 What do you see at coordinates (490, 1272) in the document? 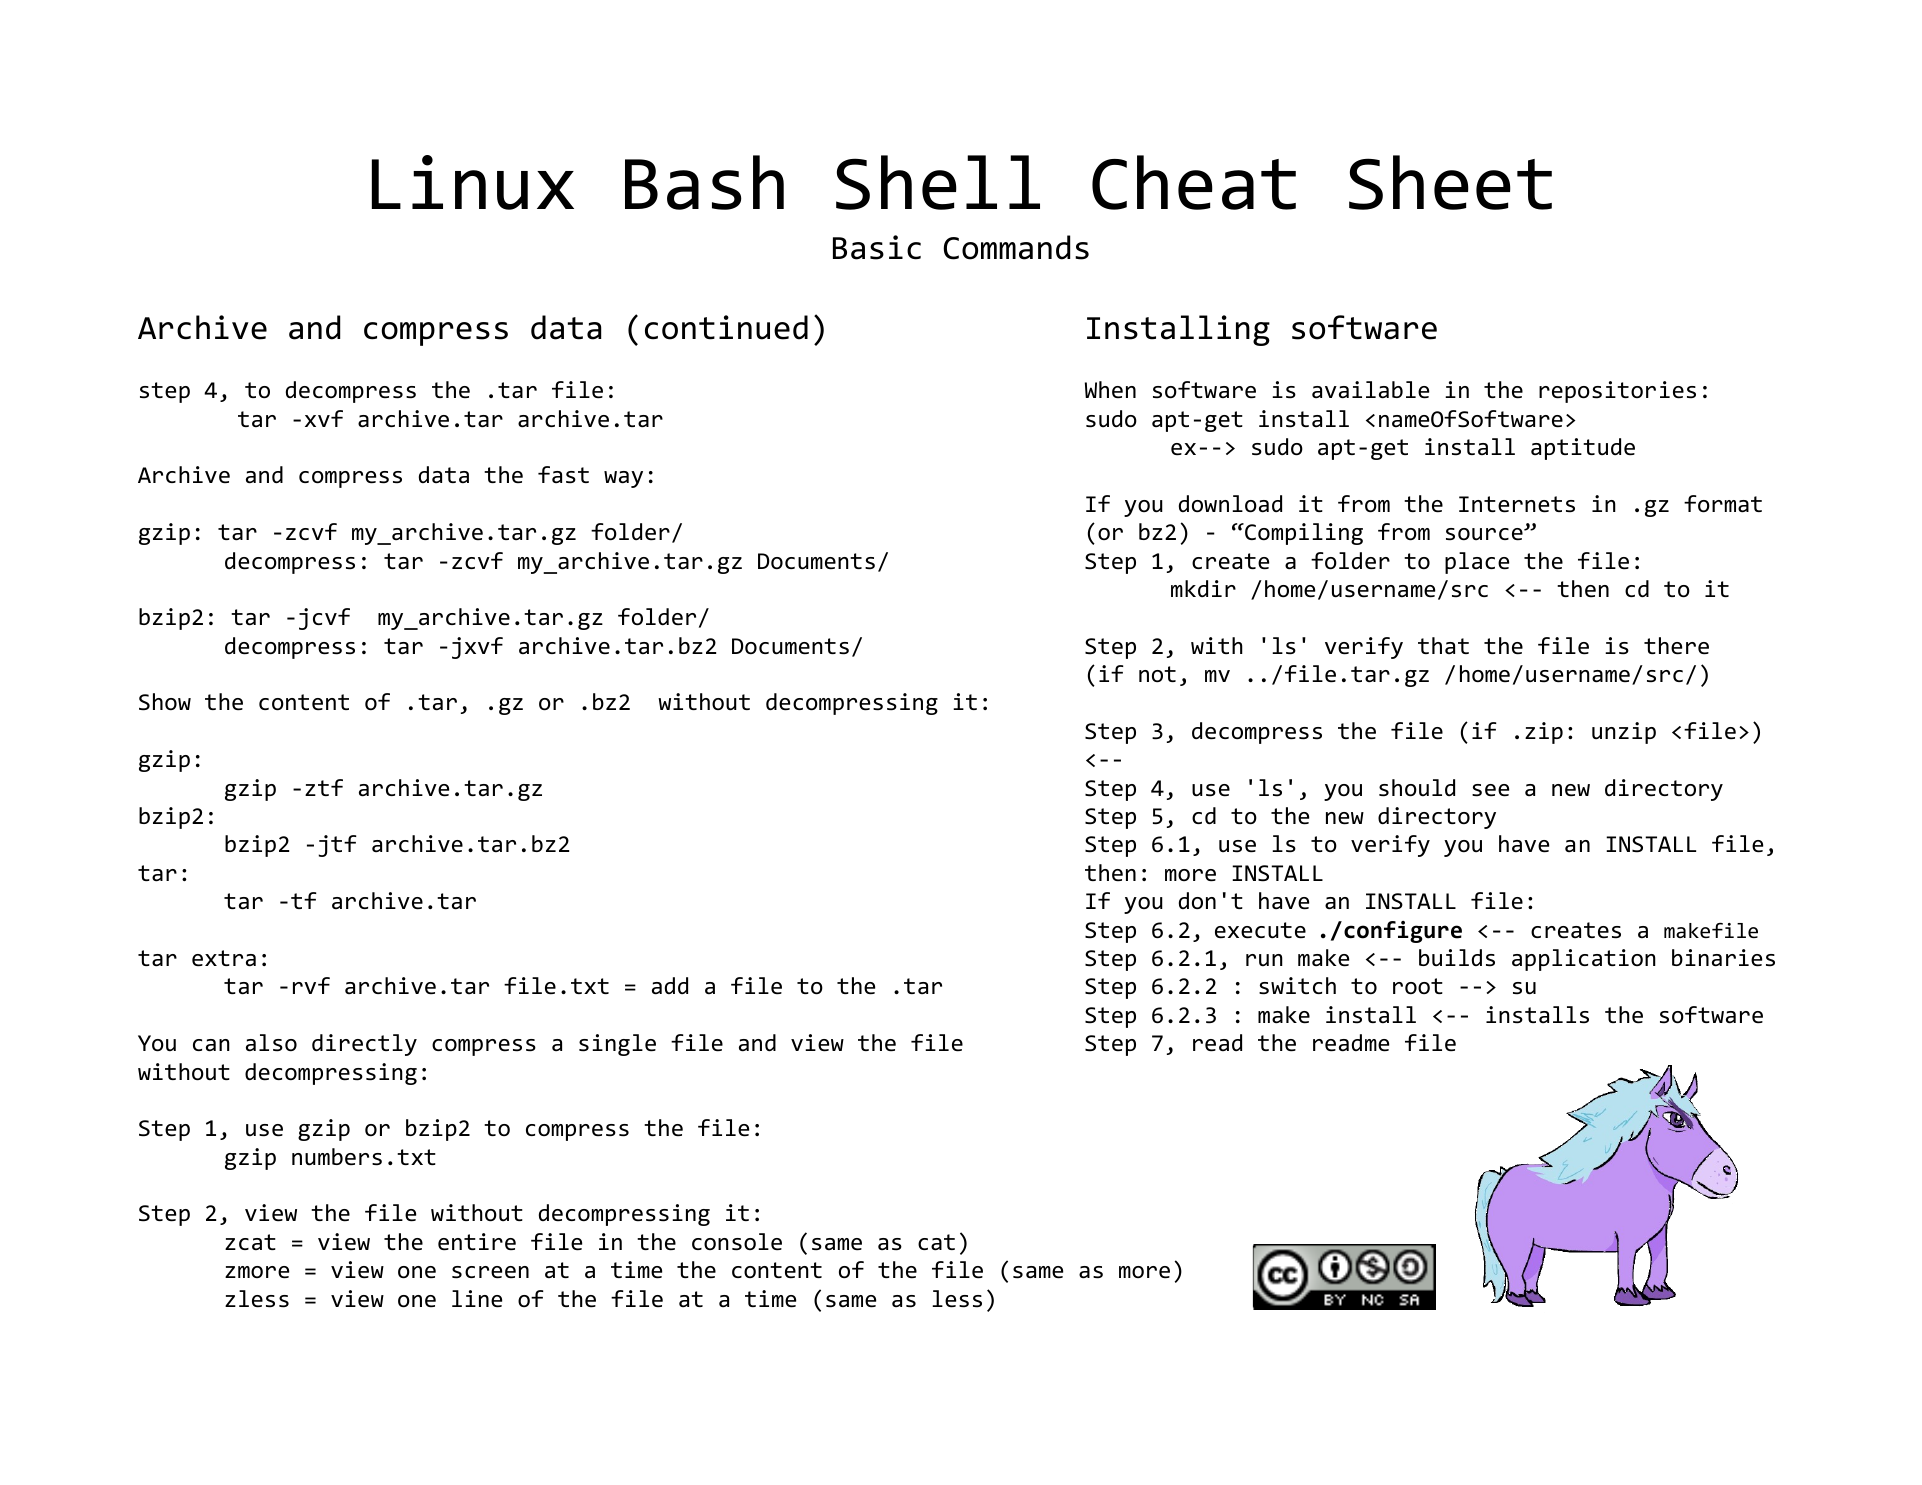
I see `screen` at bounding box center [490, 1272].
